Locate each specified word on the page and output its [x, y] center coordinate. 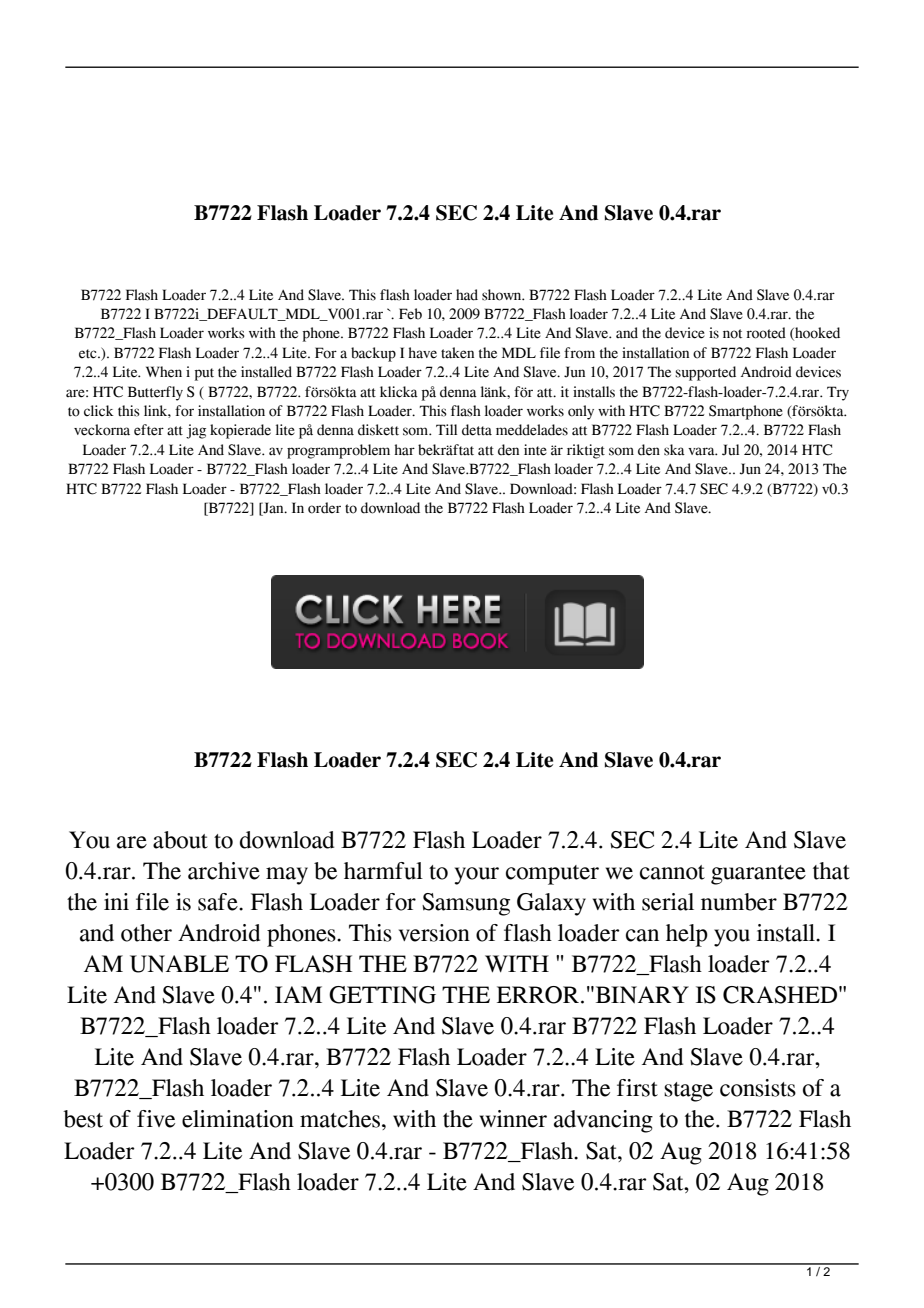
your [477, 876]
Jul [730, 450]
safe [219, 902]
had [467, 295]
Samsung [466, 904]
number [739, 902]
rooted [766, 333]
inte [535, 450]
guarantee [758, 875]
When [164, 372]
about [180, 840]
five [156, 1119]
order [324, 508]
